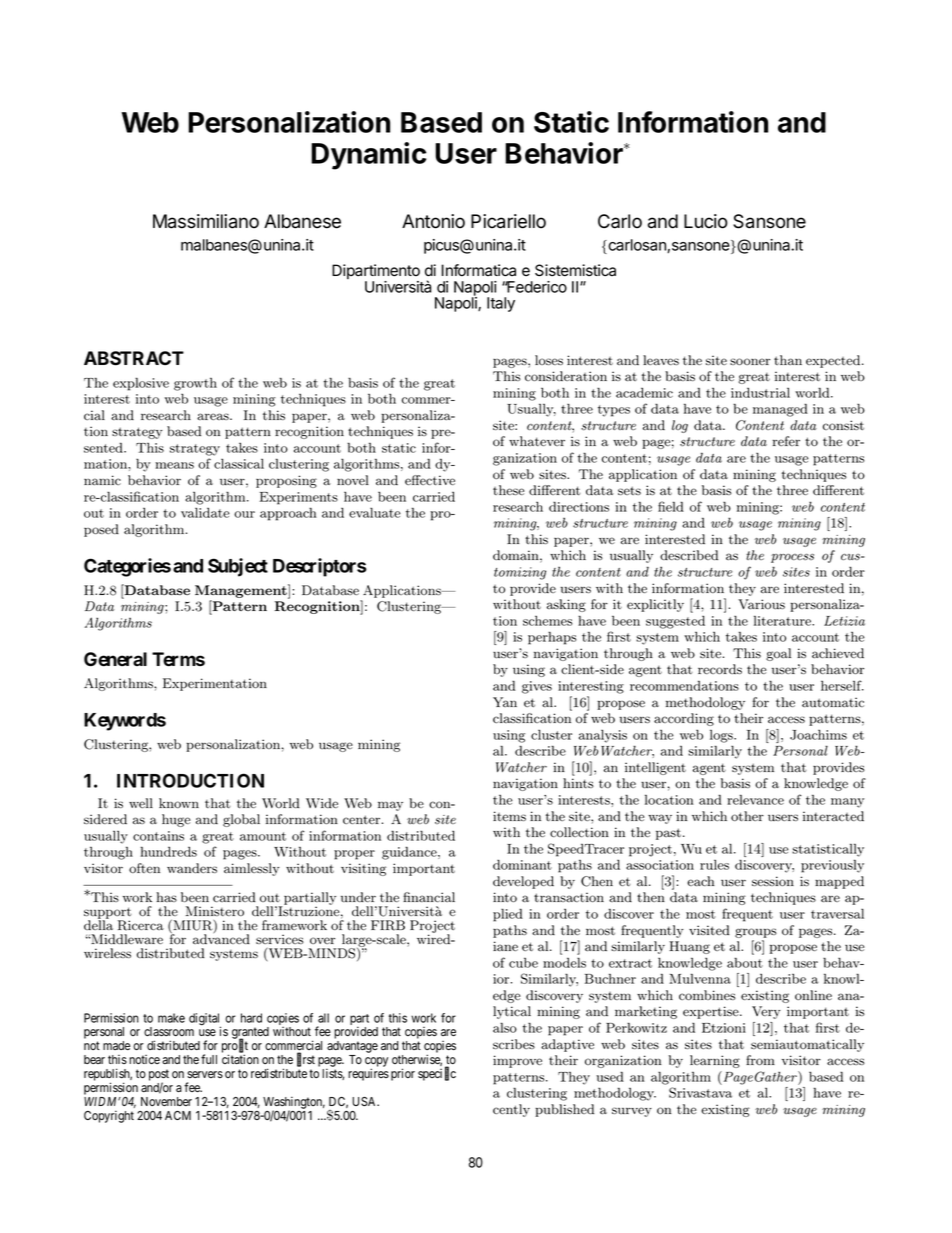  What do you see at coordinates (166, 1101) in the screenshot?
I see `November` at bounding box center [166, 1101].
